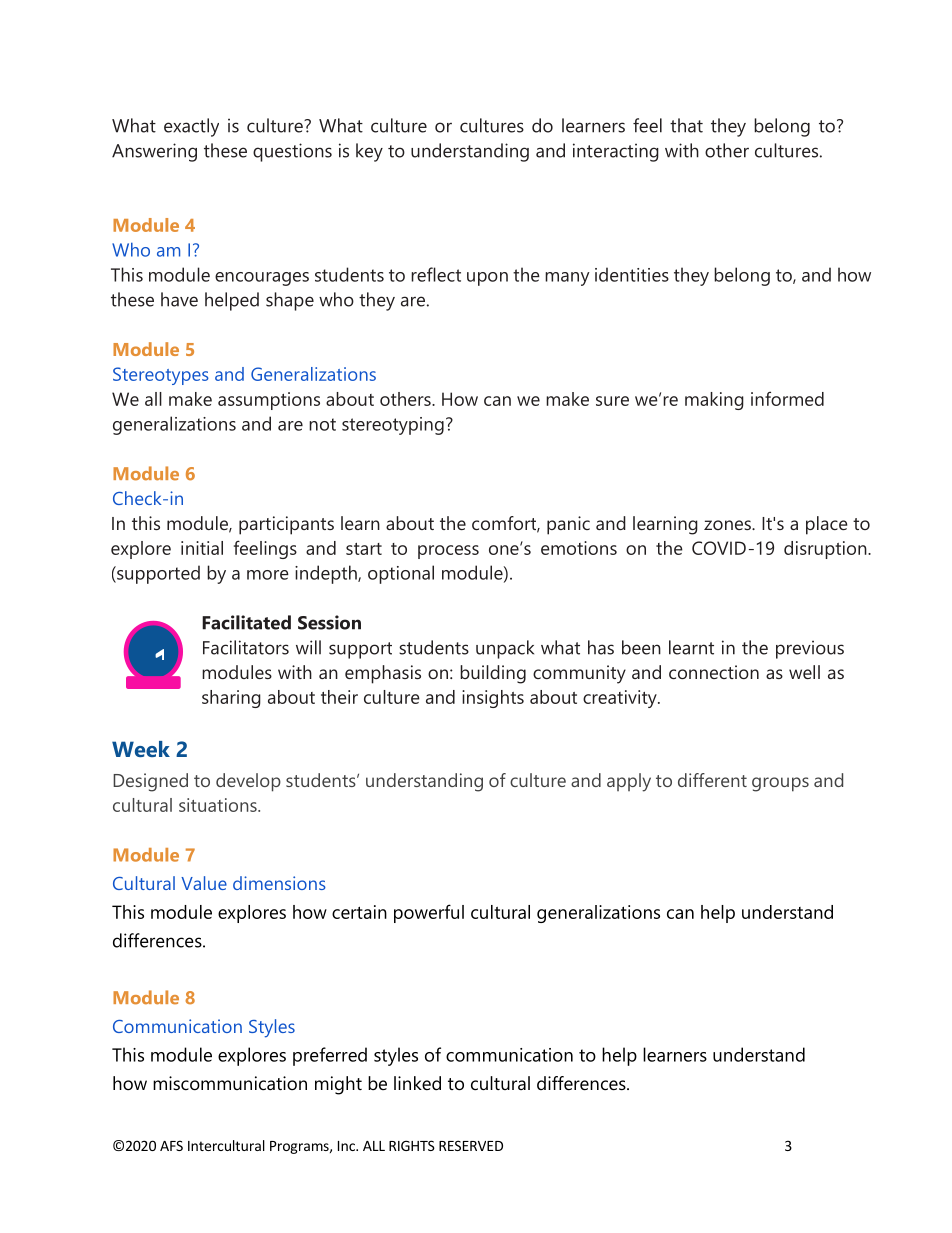 Image resolution: width=952 pixels, height=1233 pixels. Describe the element at coordinates (505, 649) in the screenshot. I see `unpack` at that location.
